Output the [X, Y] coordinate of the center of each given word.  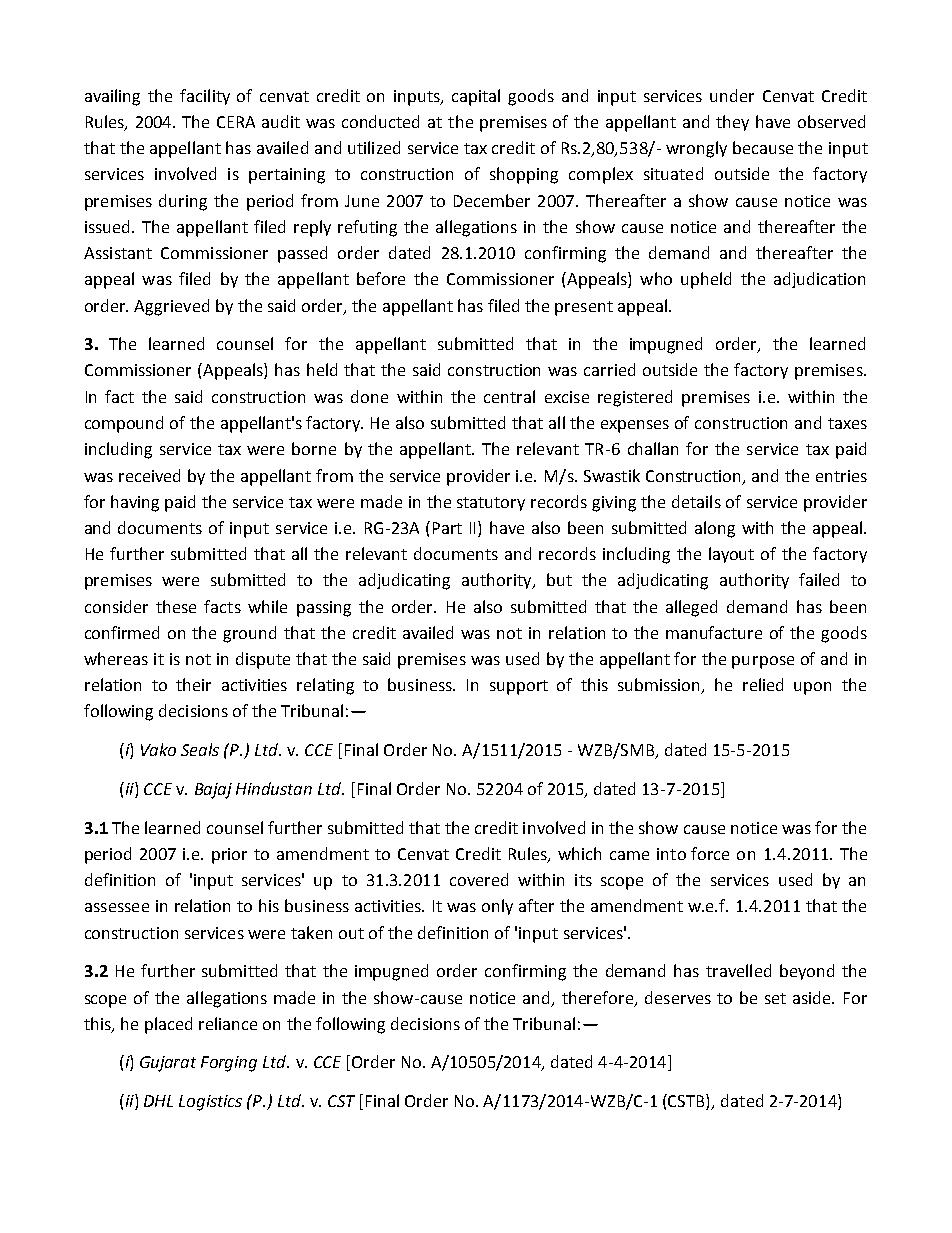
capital [476, 97]
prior [229, 856]
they [732, 123]
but [559, 579]
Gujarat [168, 1064]
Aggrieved [171, 307]
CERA [236, 122]
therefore [599, 998]
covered [479, 879]
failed [819, 579]
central [509, 396]
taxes [847, 423]
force [710, 853]
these [176, 606]
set [775, 998]
